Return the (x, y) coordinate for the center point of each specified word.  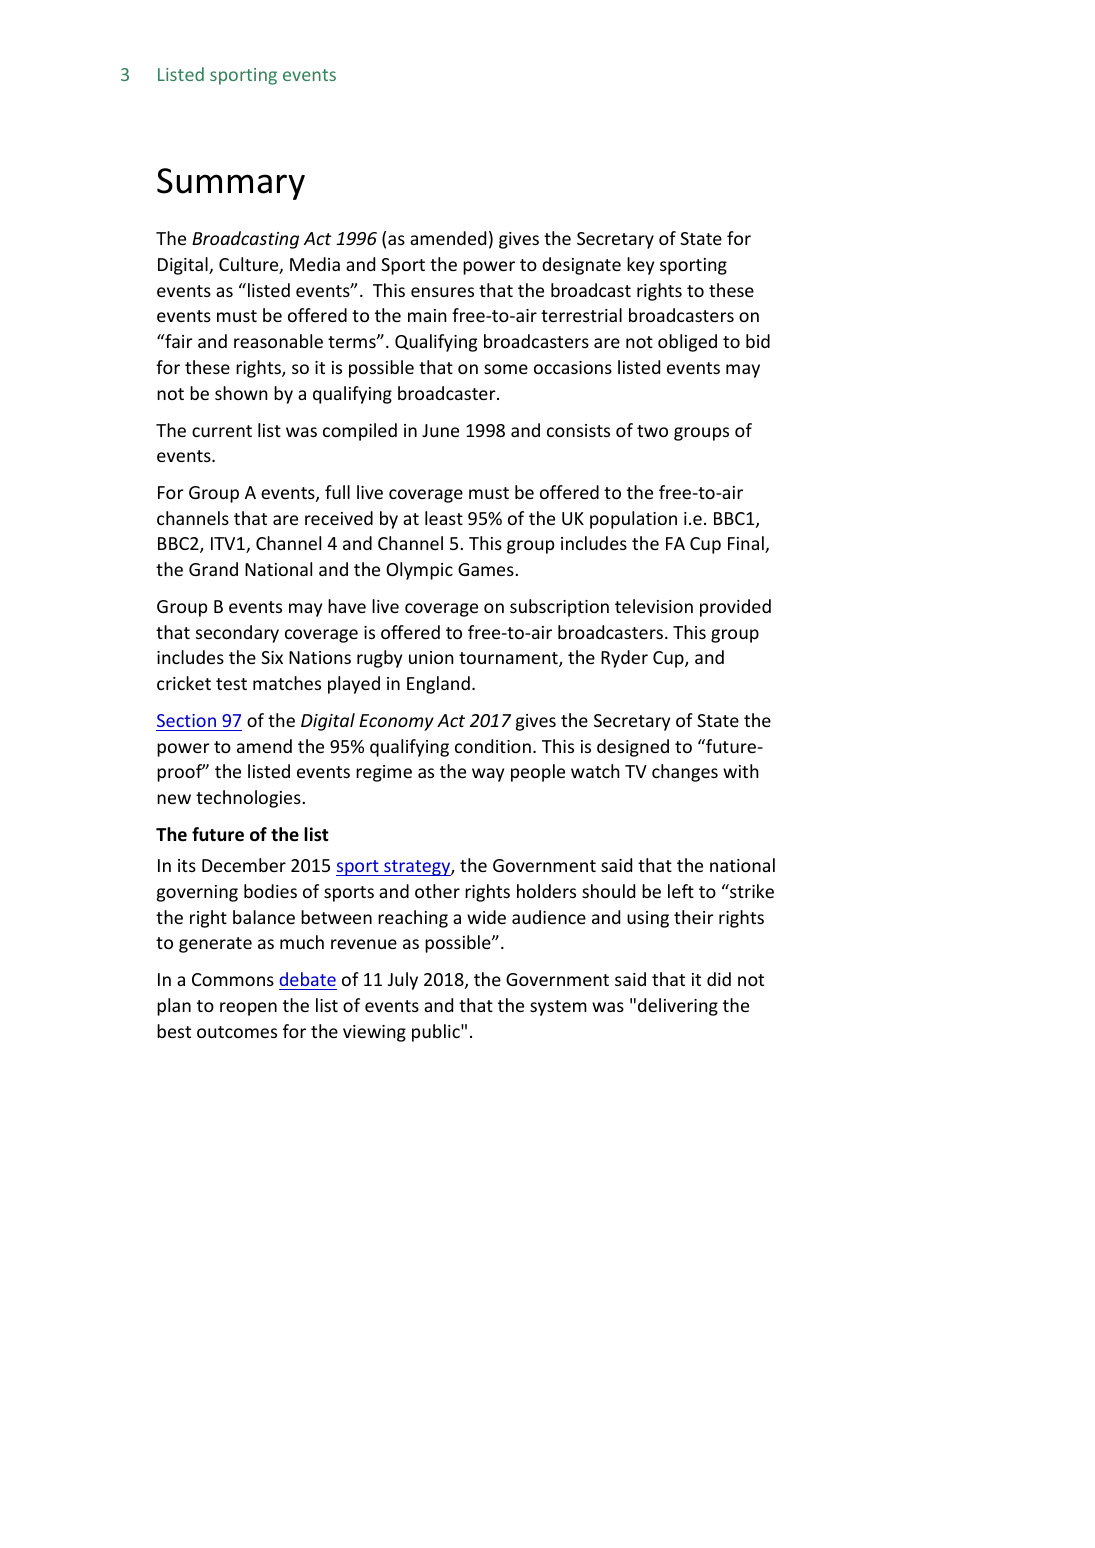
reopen (248, 1009)
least (444, 518)
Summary (231, 184)
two (652, 431)
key (640, 266)
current (222, 431)
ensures (442, 292)
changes (685, 773)
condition (493, 746)
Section (186, 720)
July (403, 981)
